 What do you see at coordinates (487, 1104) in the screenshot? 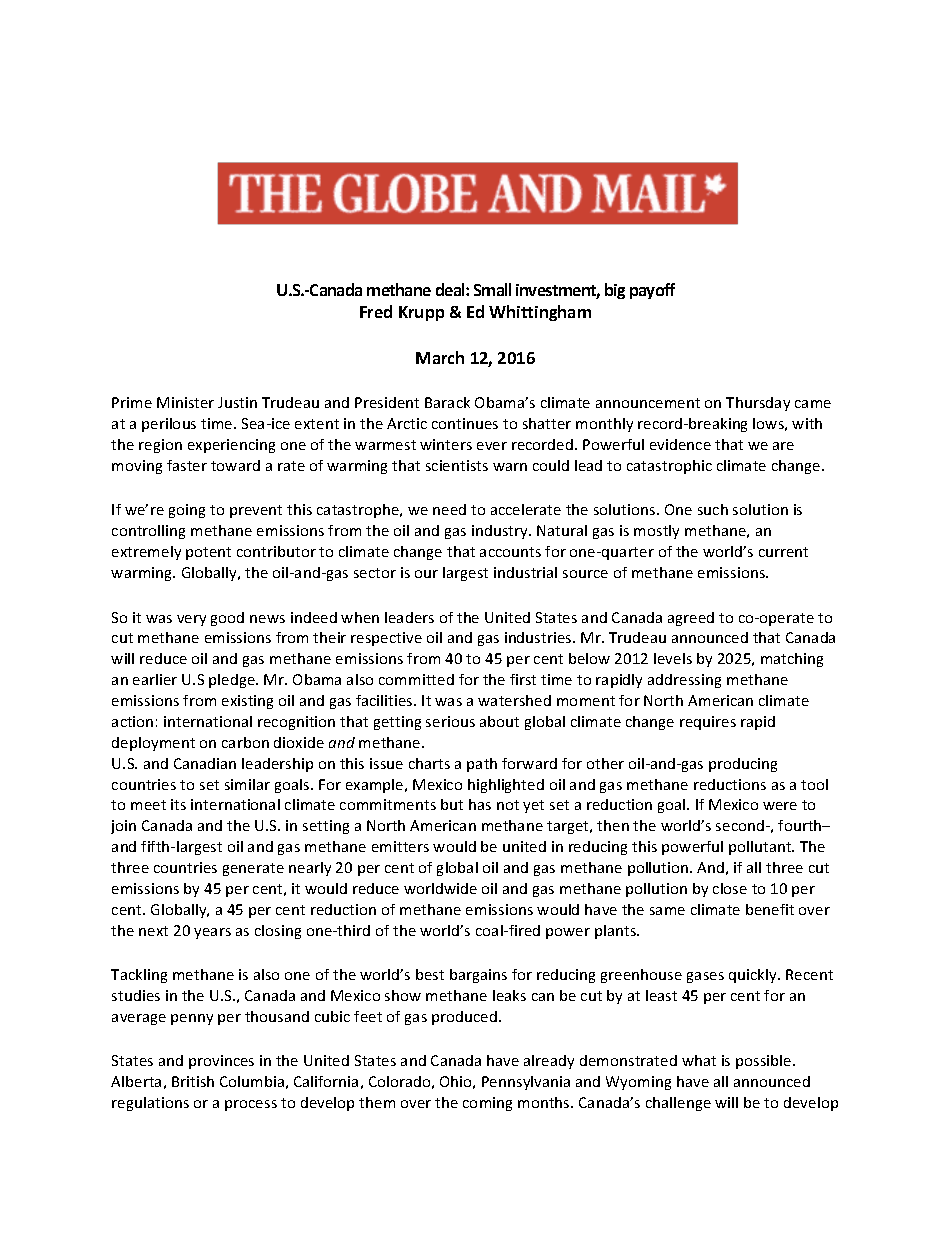
I see `coming` at bounding box center [487, 1104].
